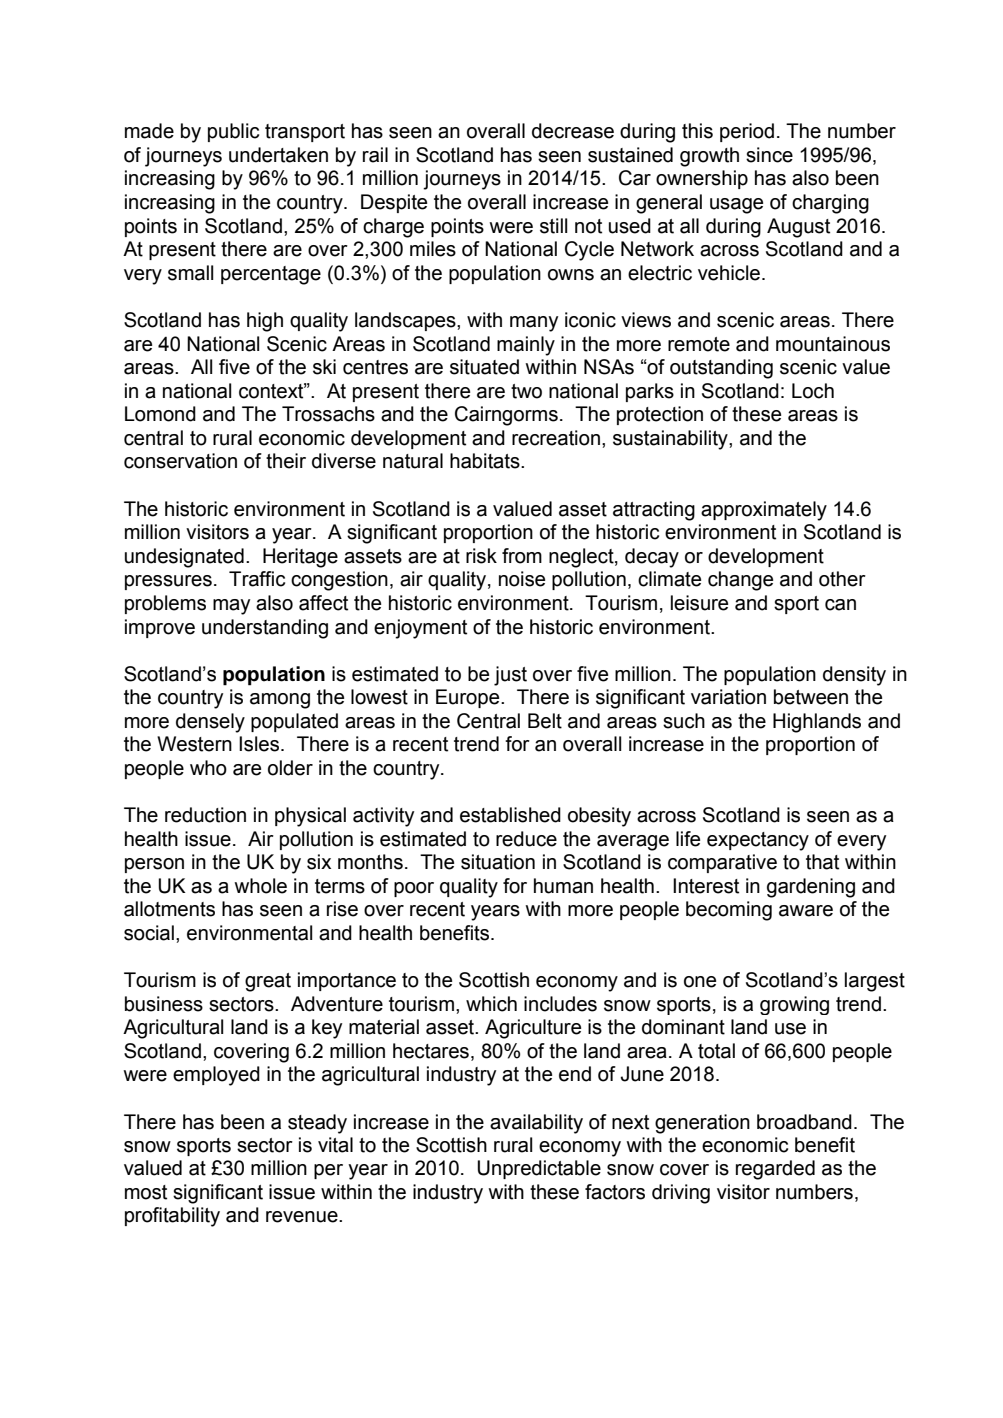 The image size is (1003, 1418). Describe the element at coordinates (233, 132) in the screenshot. I see `public` at that location.
